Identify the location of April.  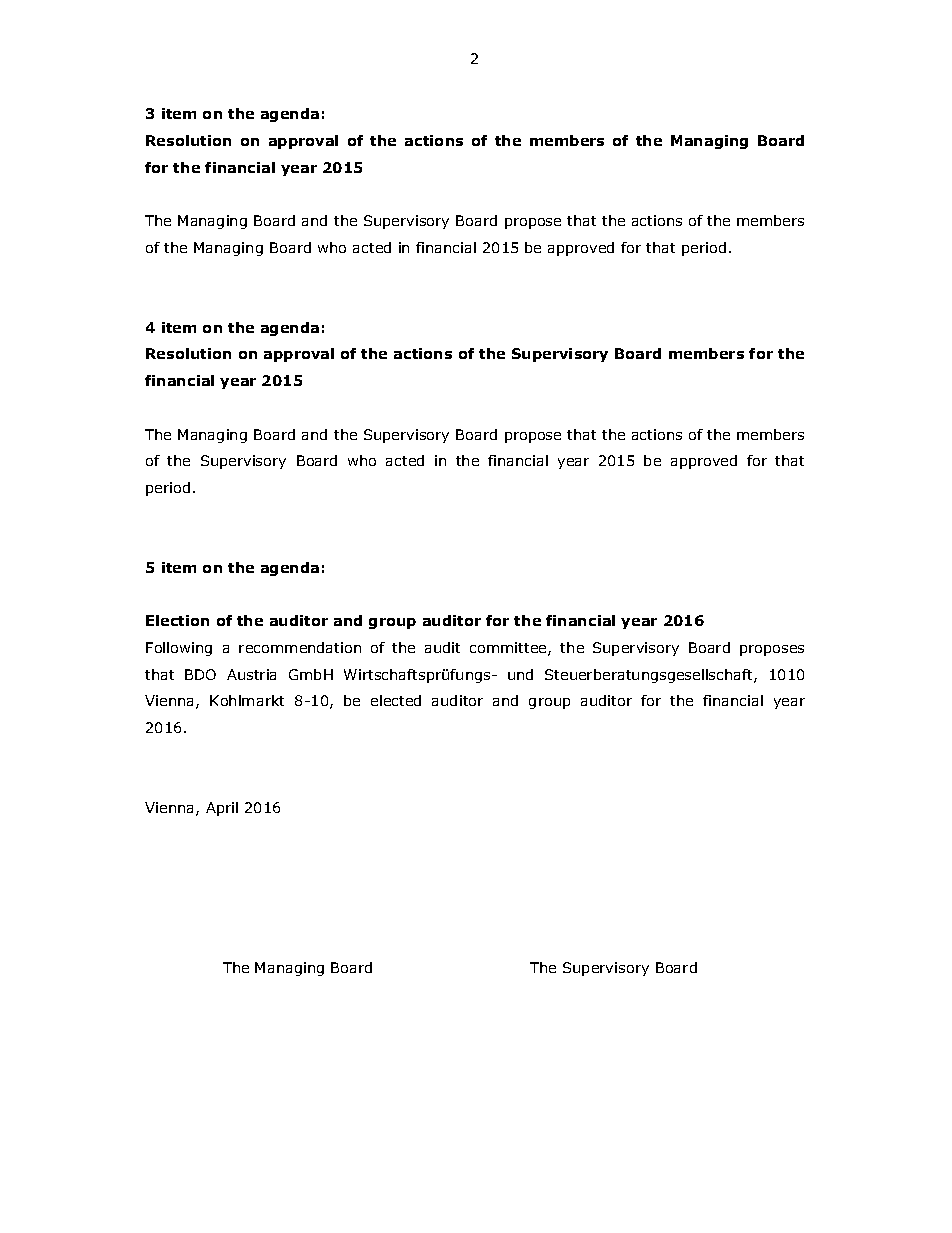
(222, 809).
